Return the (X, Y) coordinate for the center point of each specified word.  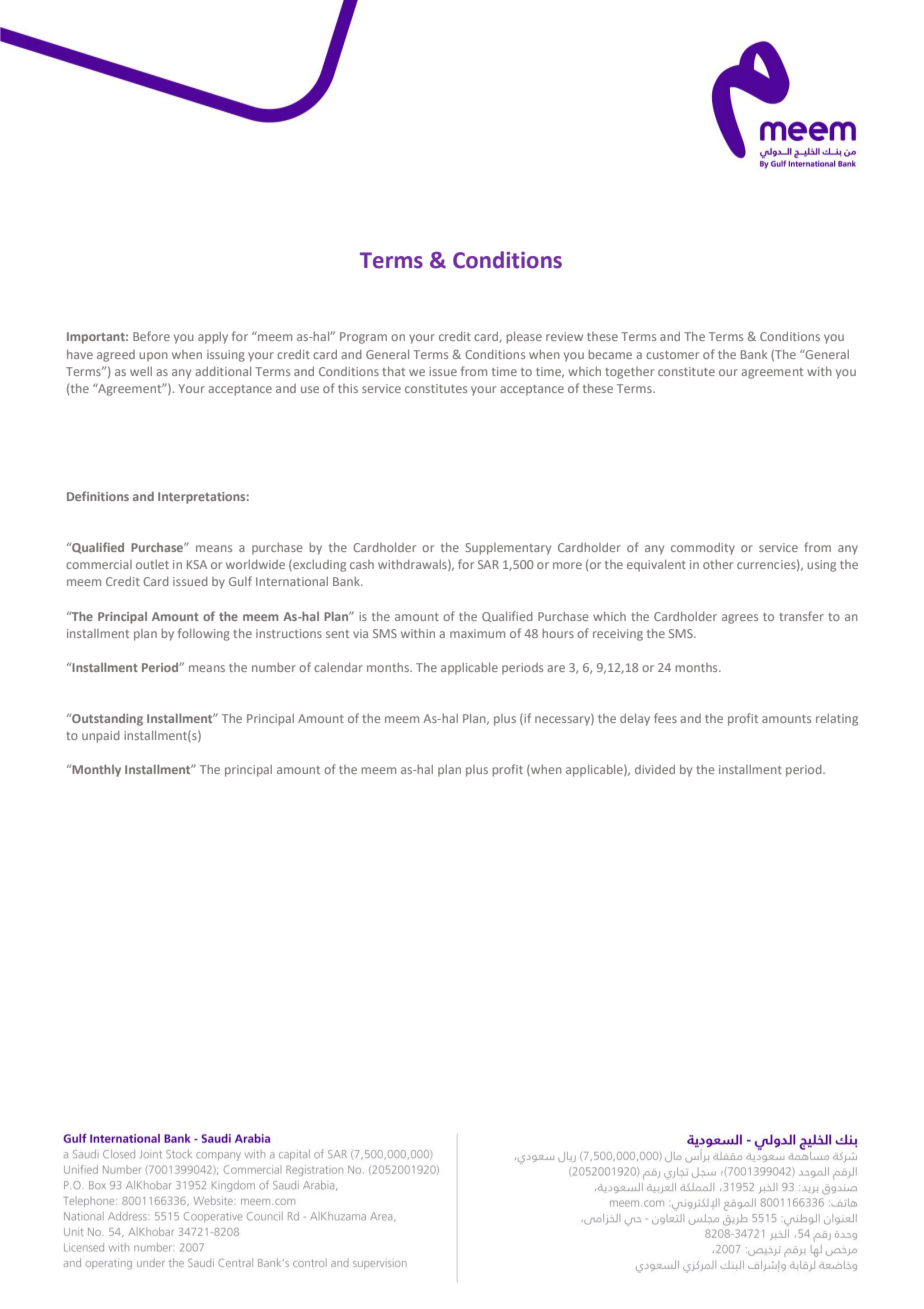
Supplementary (508, 549)
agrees (740, 619)
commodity (703, 549)
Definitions (98, 496)
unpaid (101, 737)
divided (655, 769)
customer (672, 355)
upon (153, 357)
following (204, 634)
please (524, 338)
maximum (477, 633)
